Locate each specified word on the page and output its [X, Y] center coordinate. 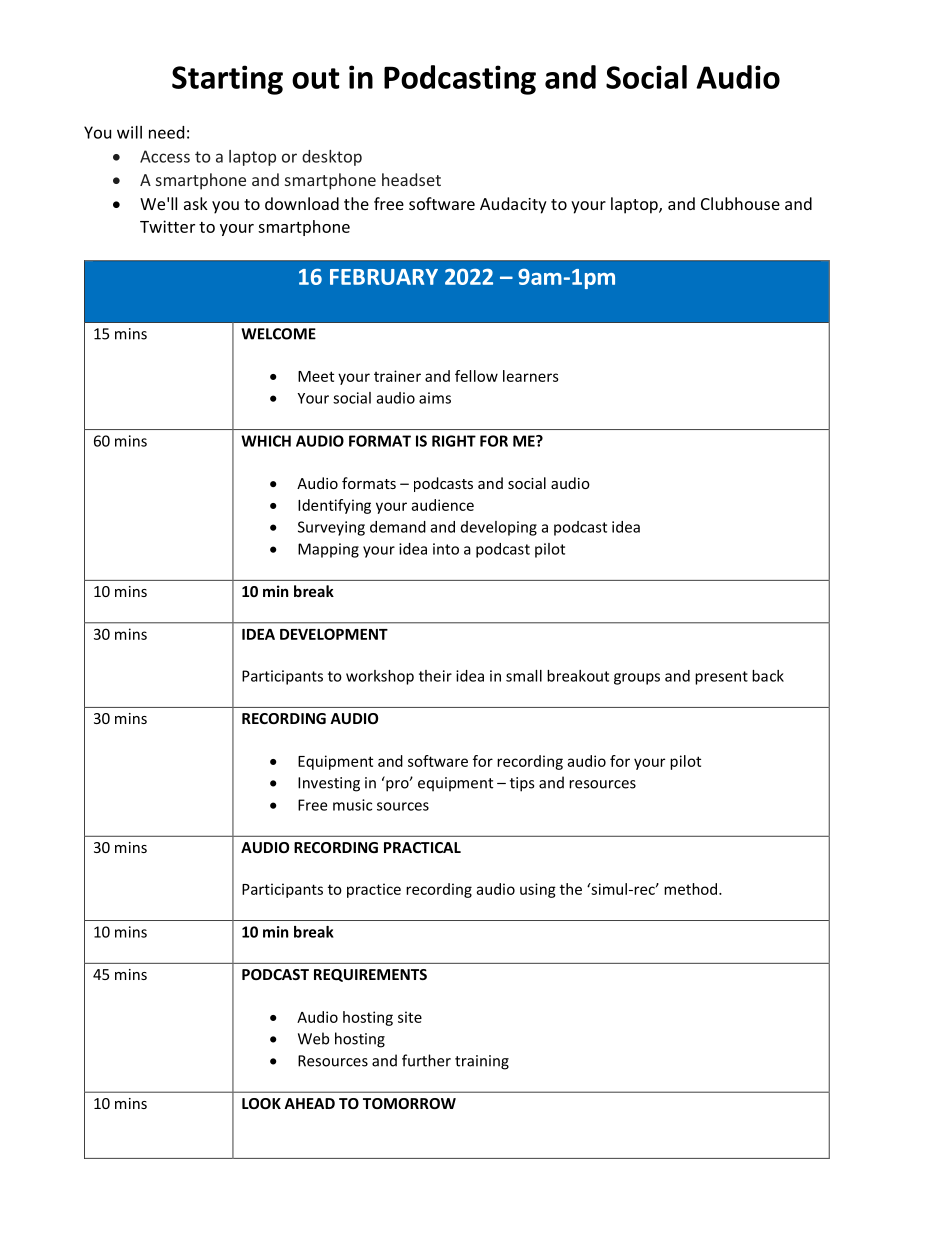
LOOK [261, 1103]
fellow [476, 376]
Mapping [328, 550]
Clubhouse [740, 203]
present [721, 678]
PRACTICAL [422, 847]
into [446, 549]
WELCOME [278, 334]
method [692, 889]
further [426, 1060]
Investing [329, 784]
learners [531, 376]
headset [411, 179]
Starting [227, 80]
